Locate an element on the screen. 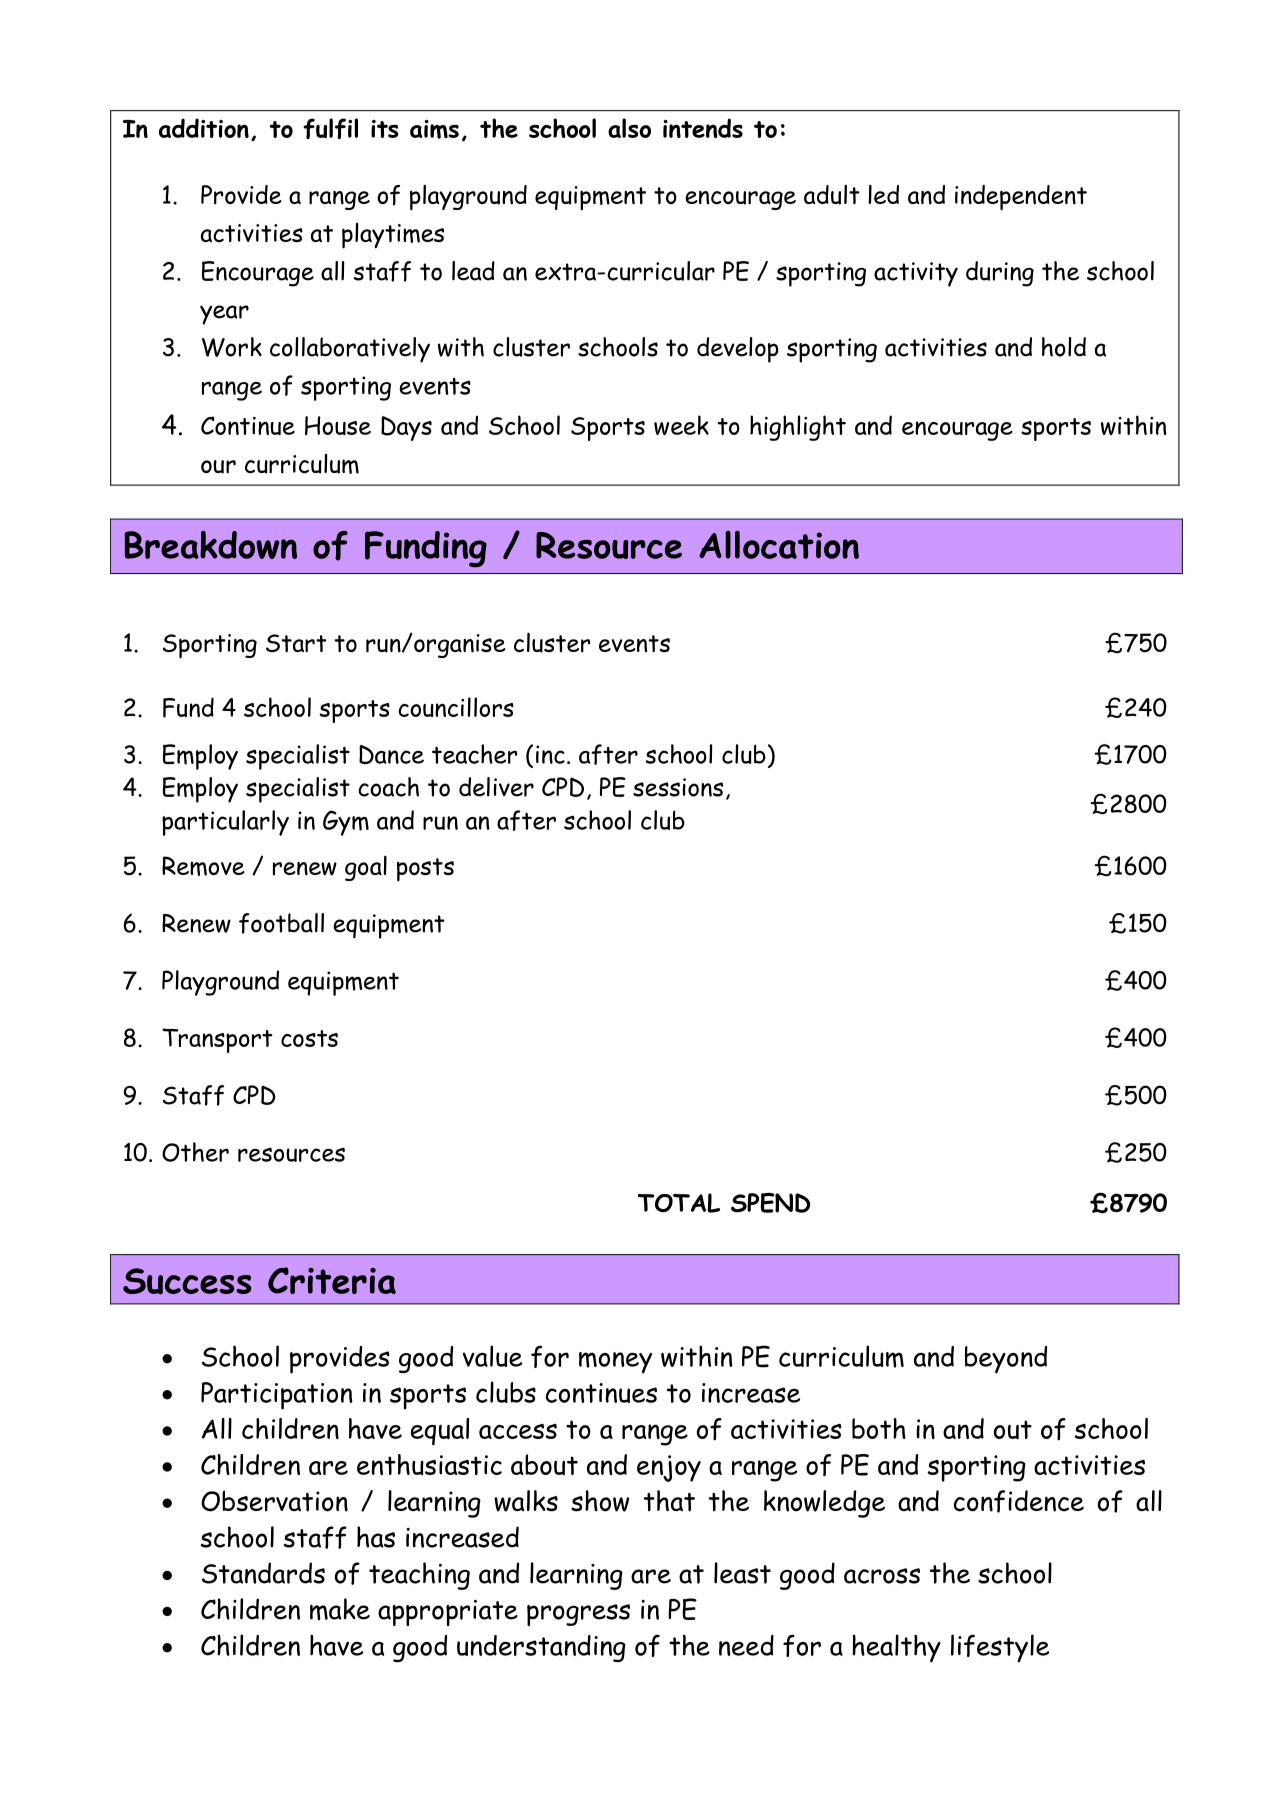  TOTAL is located at coordinates (679, 1203).
